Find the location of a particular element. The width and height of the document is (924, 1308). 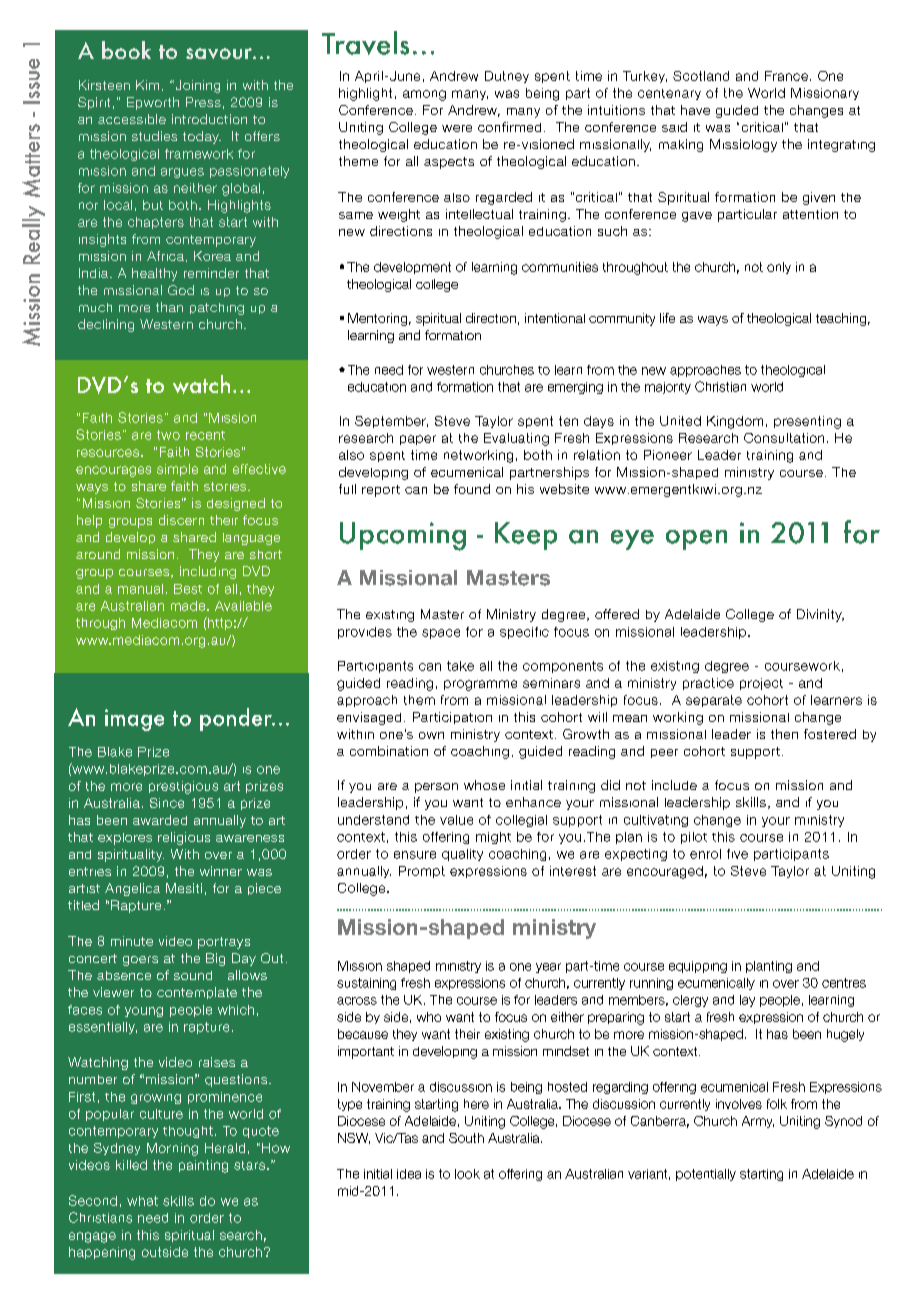

look is located at coordinates (467, 1174).
